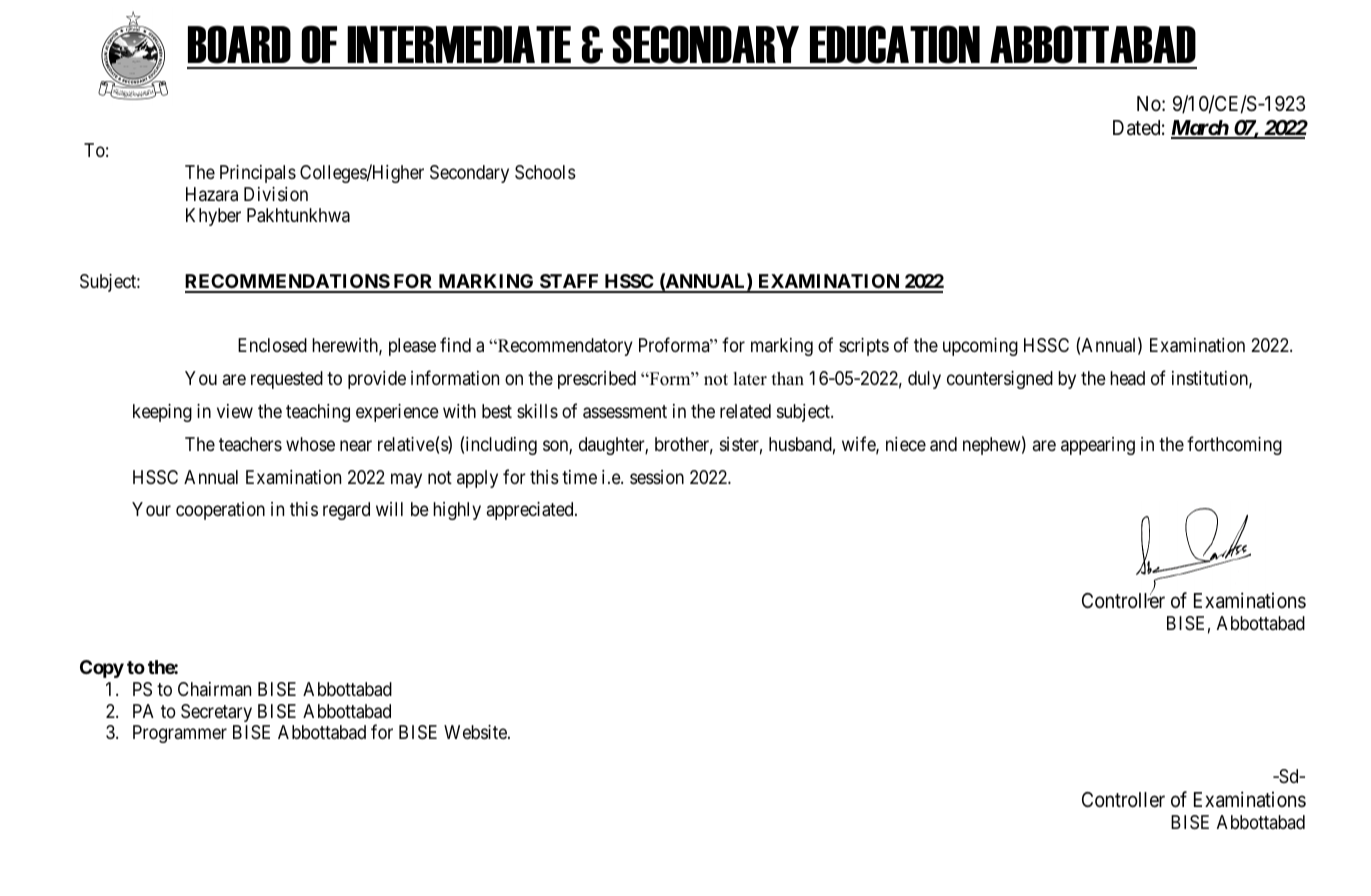 Image resolution: width=1371 pixels, height=896 pixels. What do you see at coordinates (216, 713) in the screenshot?
I see `Secretary` at bounding box center [216, 713].
